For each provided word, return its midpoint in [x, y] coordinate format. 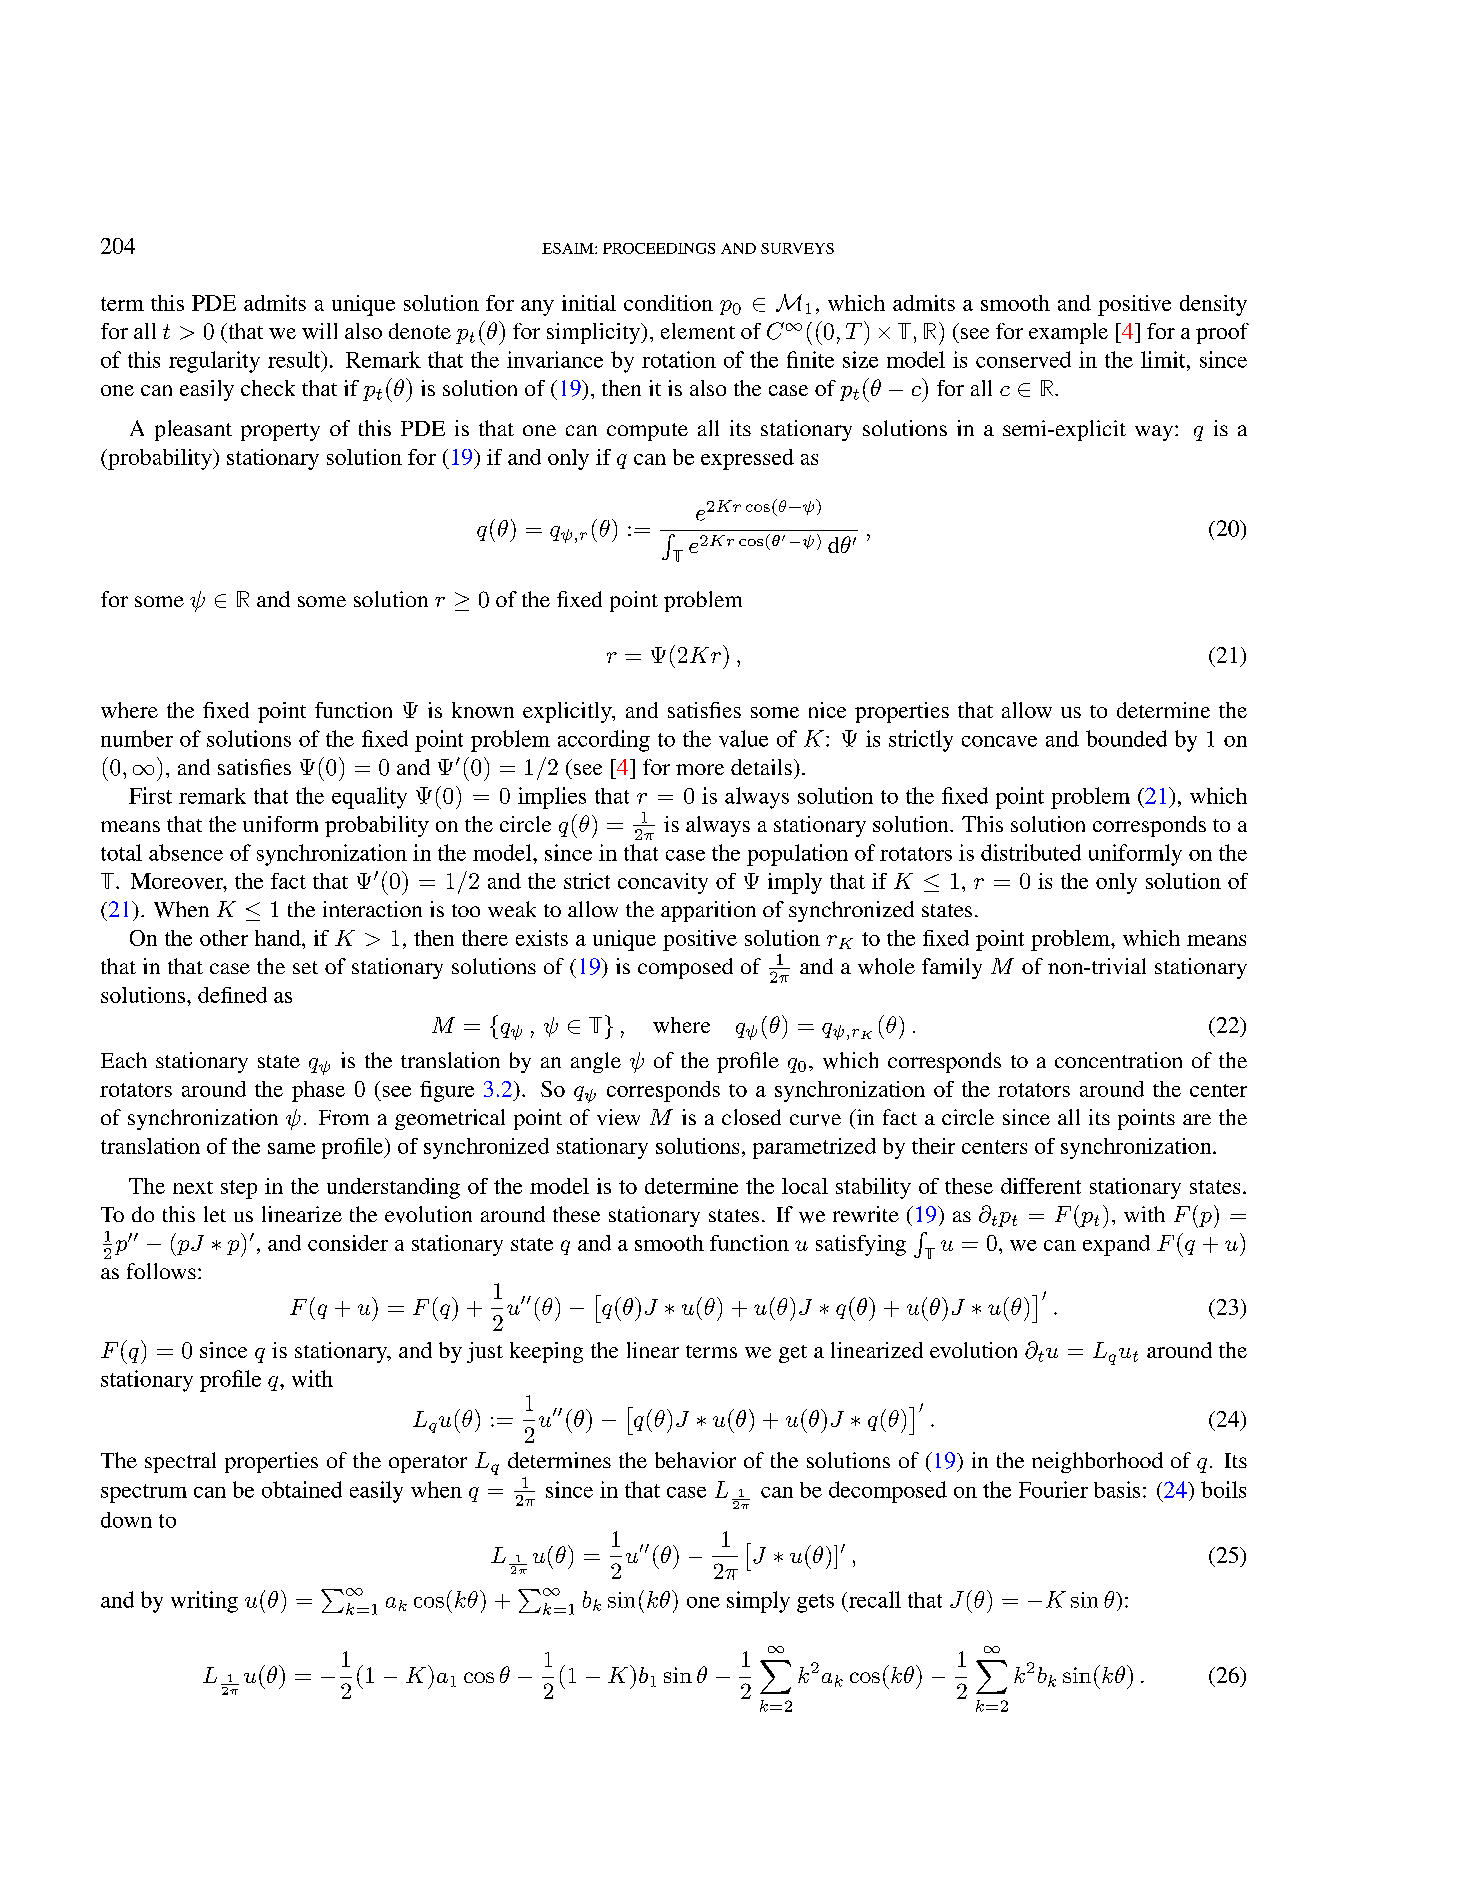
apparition [708, 911]
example [1068, 333]
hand [279, 938]
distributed [1031, 852]
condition [668, 303]
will [319, 331]
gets [815, 1603]
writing [204, 1602]
